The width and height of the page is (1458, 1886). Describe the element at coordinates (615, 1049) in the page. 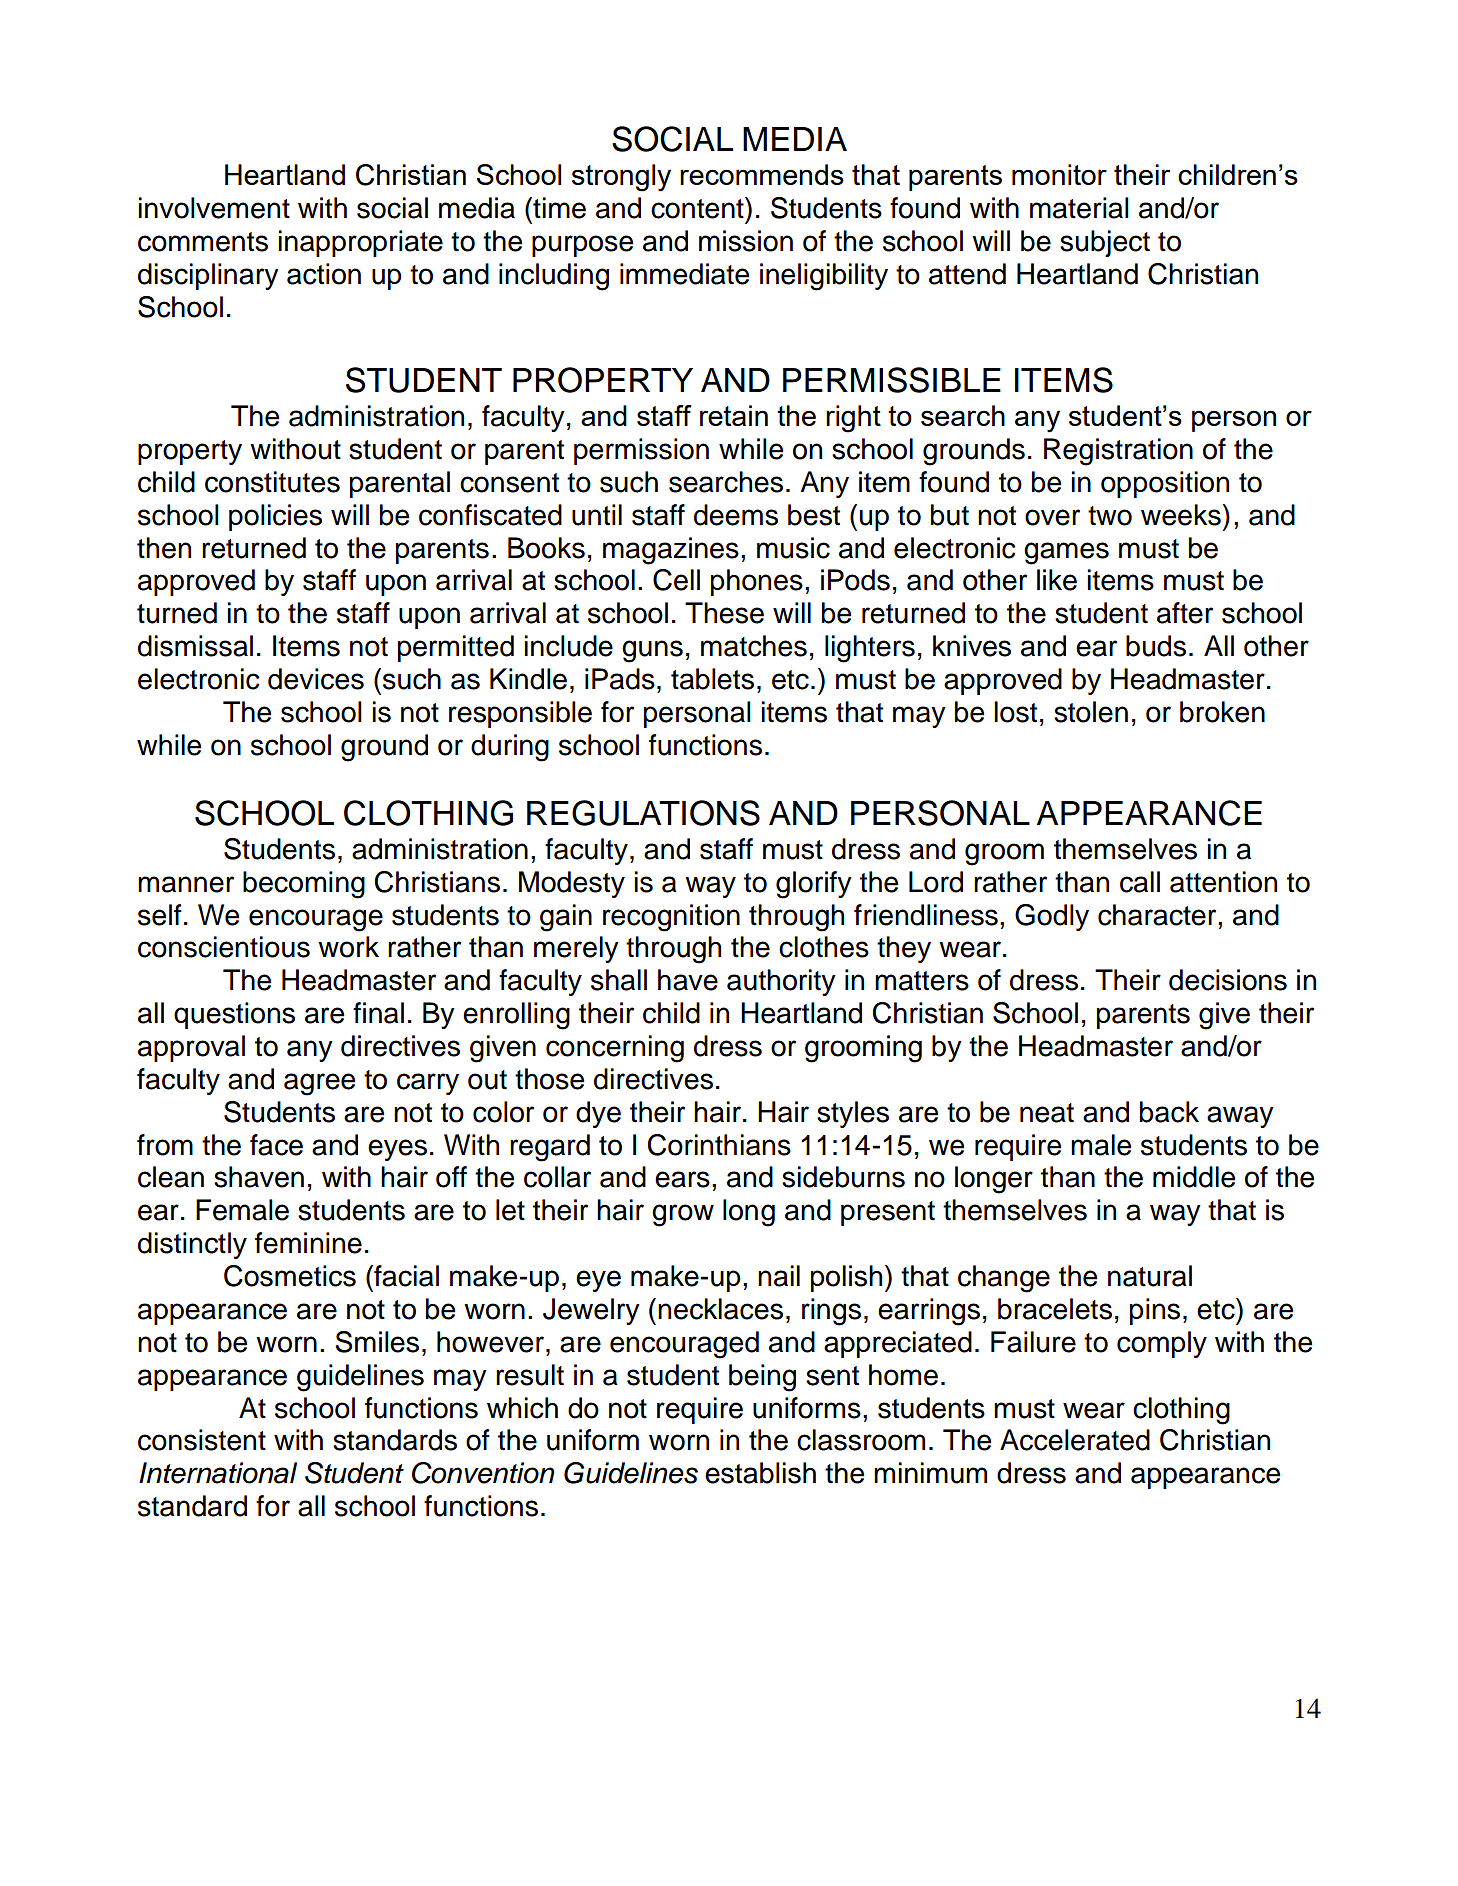

I see `concerning` at that location.
